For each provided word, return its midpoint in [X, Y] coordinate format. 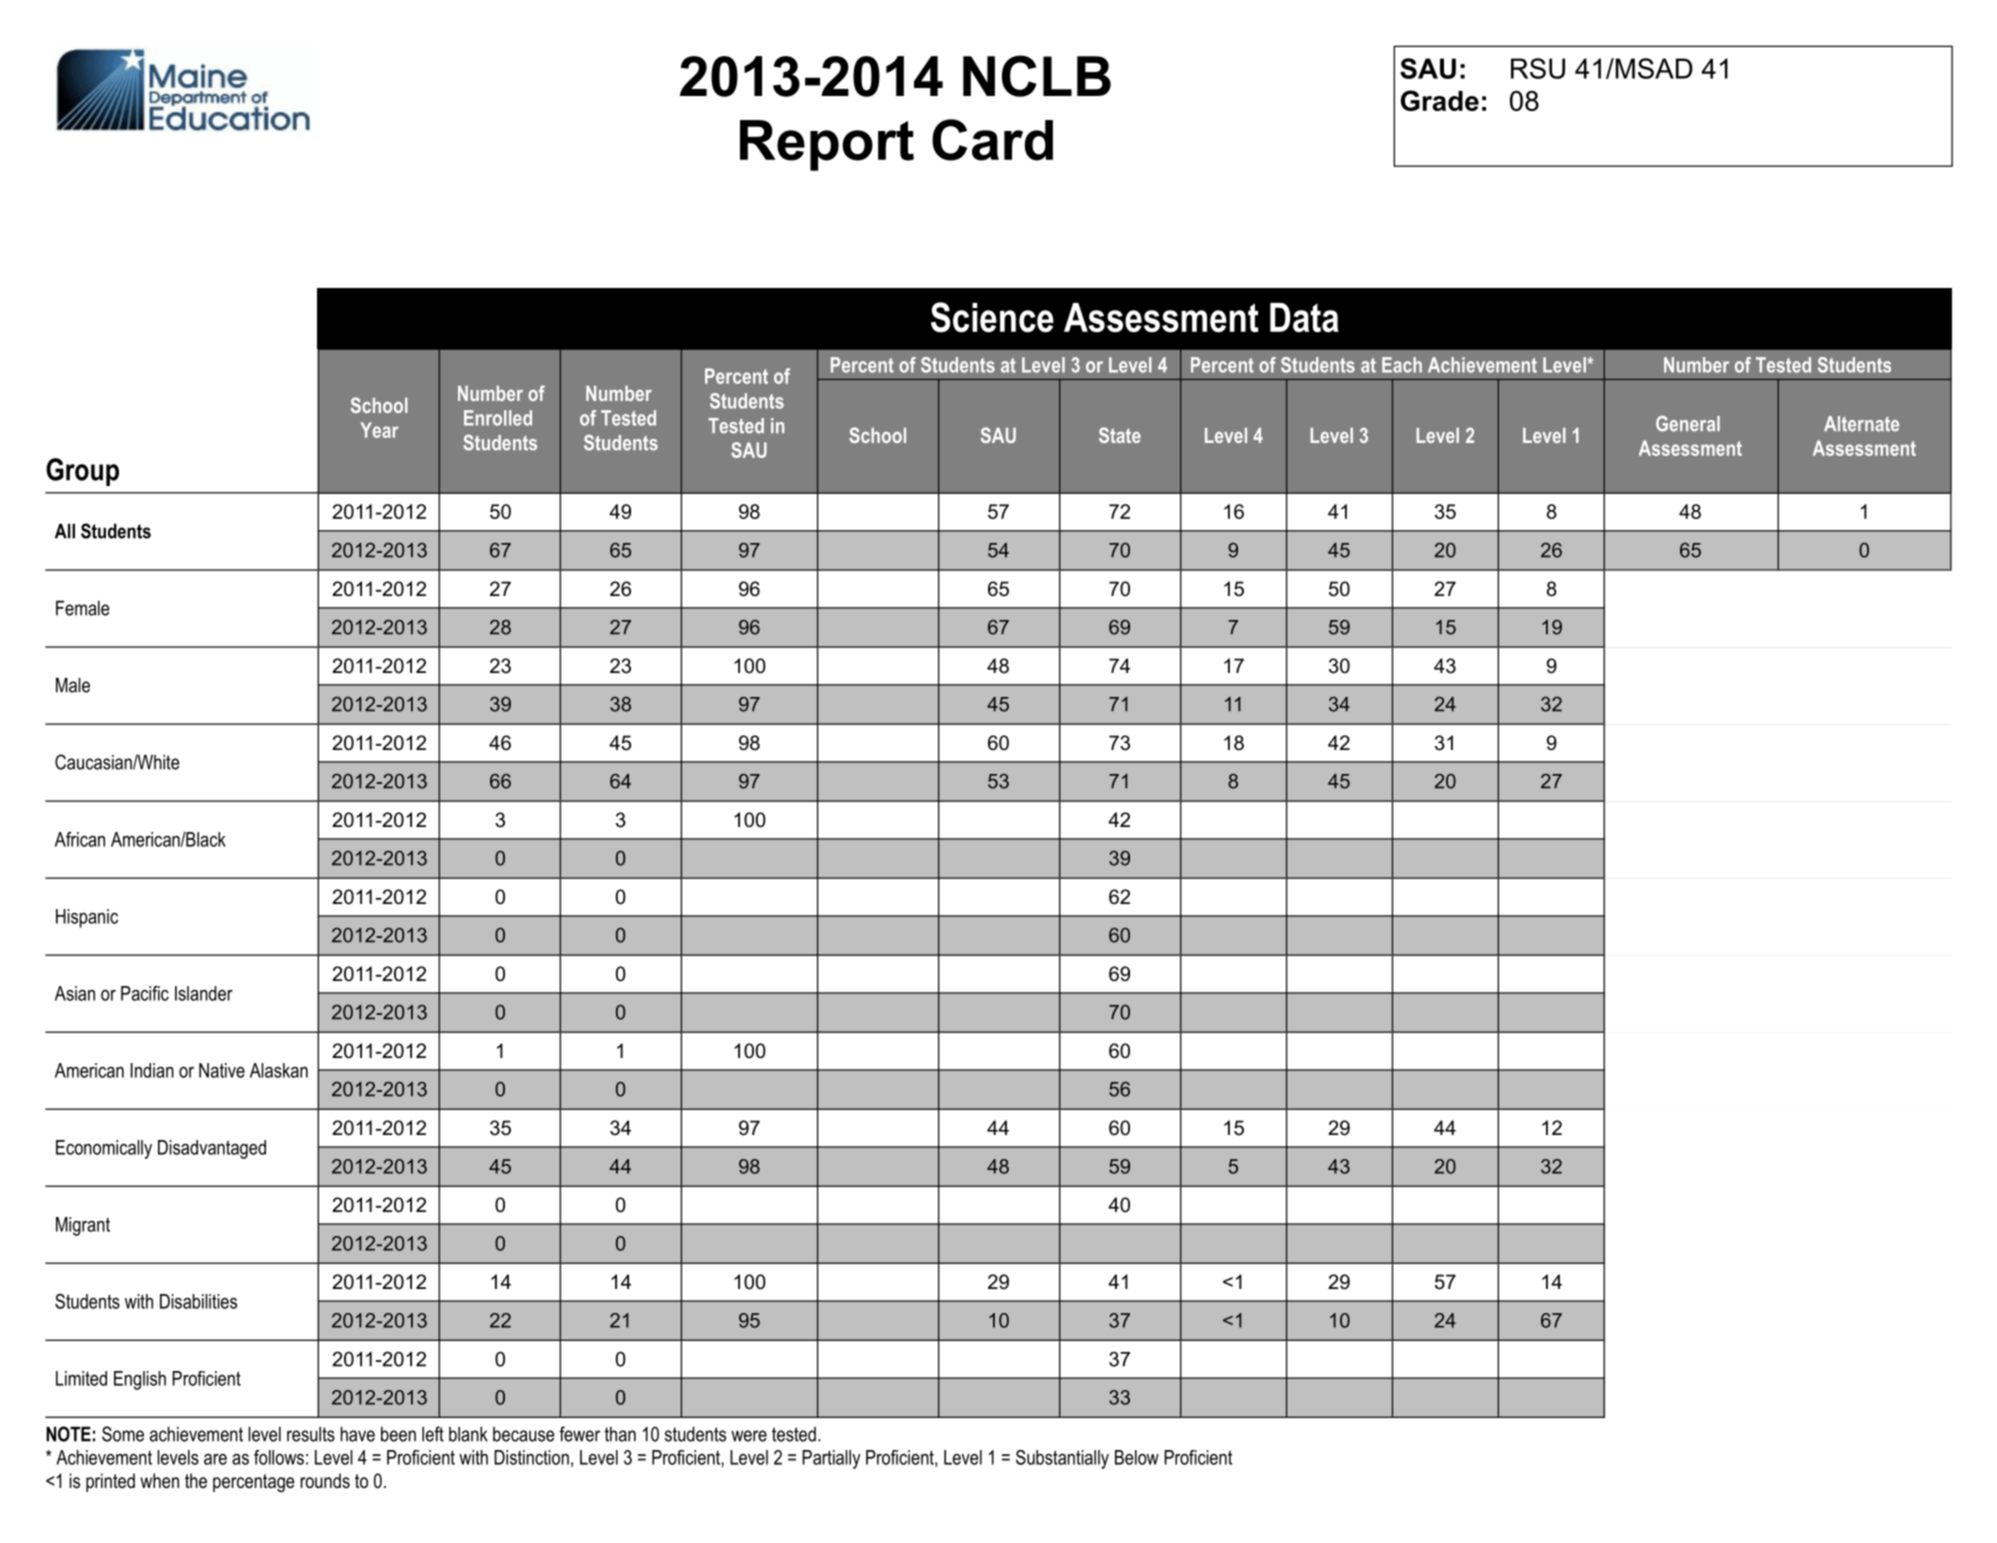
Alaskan [279, 1070]
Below [1137, 1457]
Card [992, 140]
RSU [1538, 68]
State [1120, 435]
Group [82, 472]
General [1688, 424]
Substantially [1062, 1459]
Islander [204, 993]
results [311, 1434]
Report [827, 145]
